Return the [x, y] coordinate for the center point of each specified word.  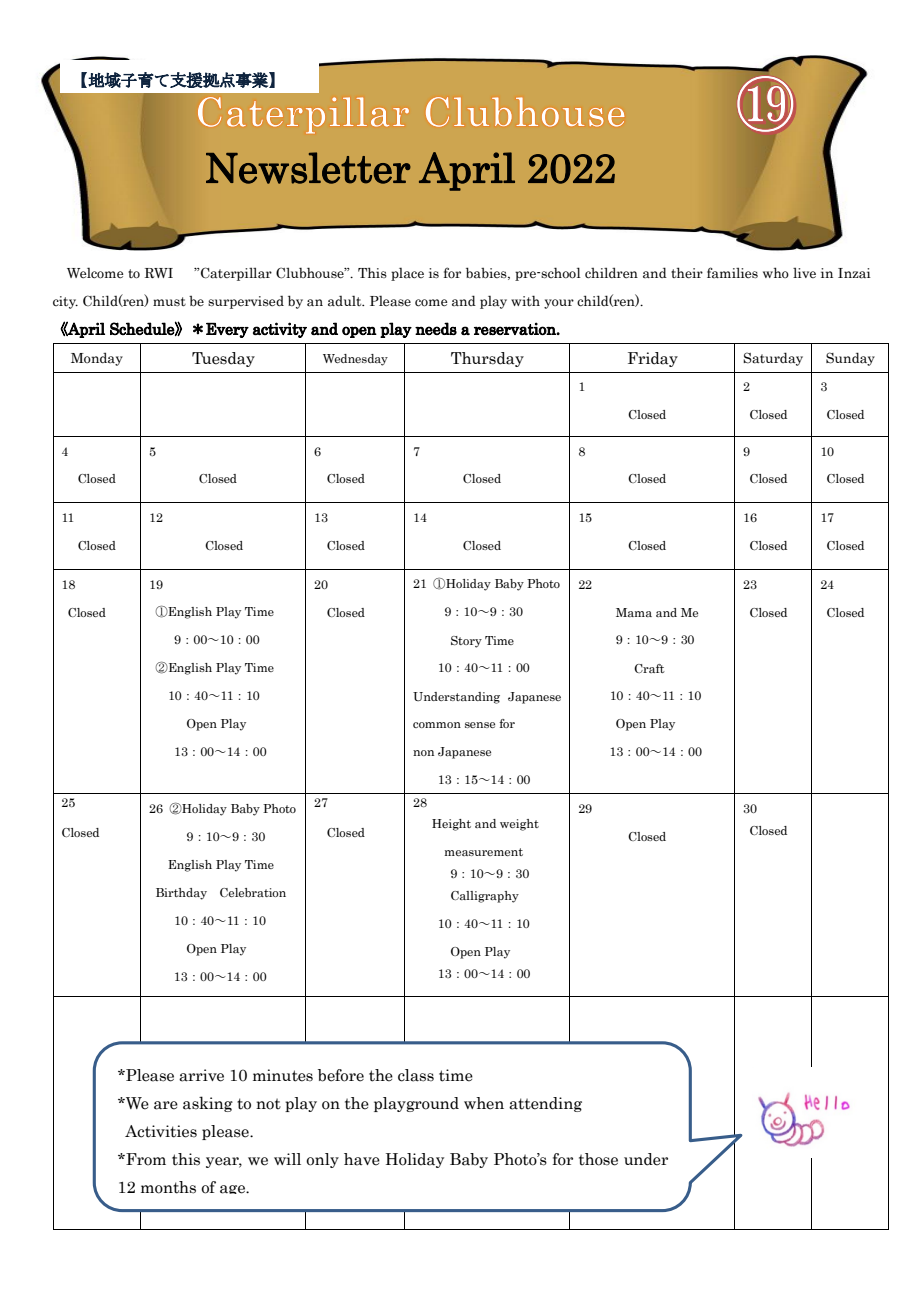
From [145, 1159]
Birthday [181, 894]
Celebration [253, 892]
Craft [649, 668]
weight [519, 825]
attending [545, 1104]
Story [466, 642]
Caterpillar [236, 274]
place [407, 274]
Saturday [773, 359]
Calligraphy [485, 897]
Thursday [487, 359]
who [776, 272]
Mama [634, 612]
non [423, 753]
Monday [97, 359]
